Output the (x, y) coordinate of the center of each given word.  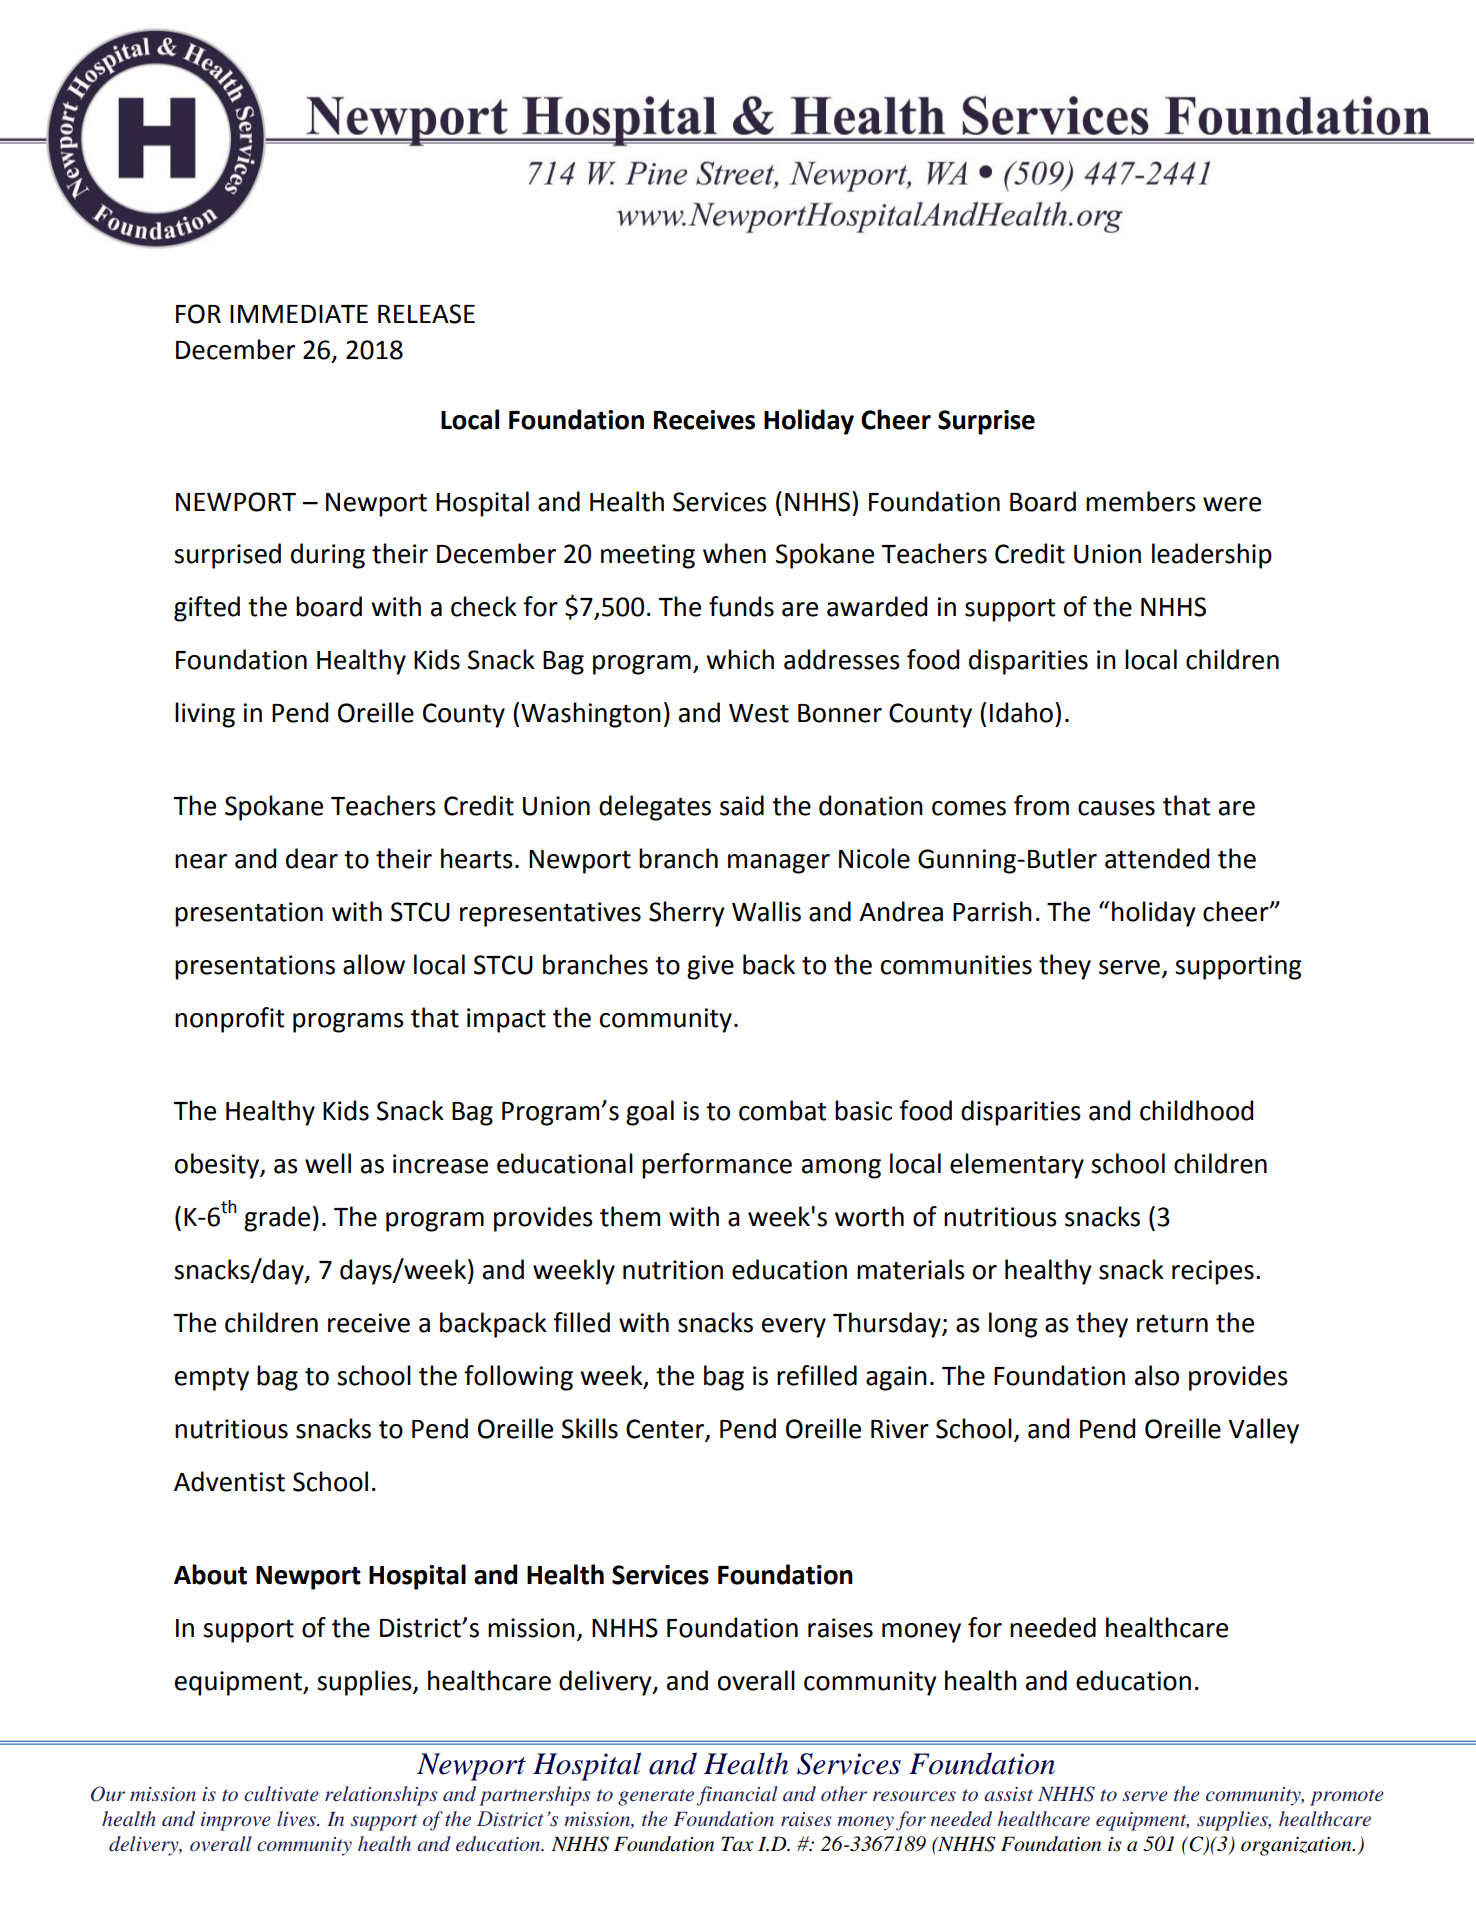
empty (212, 1379)
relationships (381, 1796)
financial (737, 1796)
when (734, 553)
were (1232, 504)
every (794, 1328)
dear (312, 858)
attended (1157, 858)
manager (779, 864)
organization (1297, 1846)
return (1172, 1324)
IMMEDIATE (299, 314)
